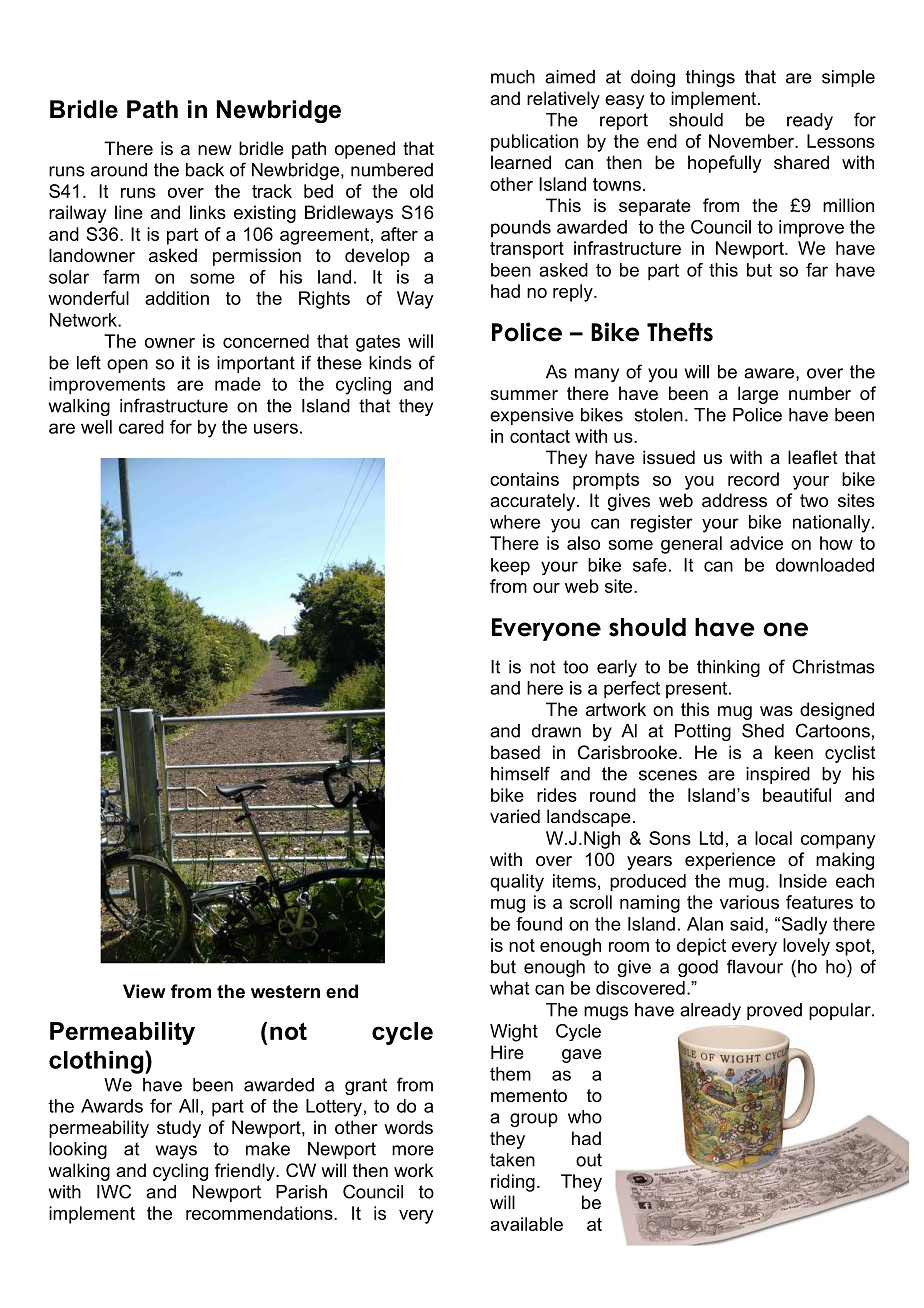  Describe the element at coordinates (524, 395) in the screenshot. I see `summer` at that location.
